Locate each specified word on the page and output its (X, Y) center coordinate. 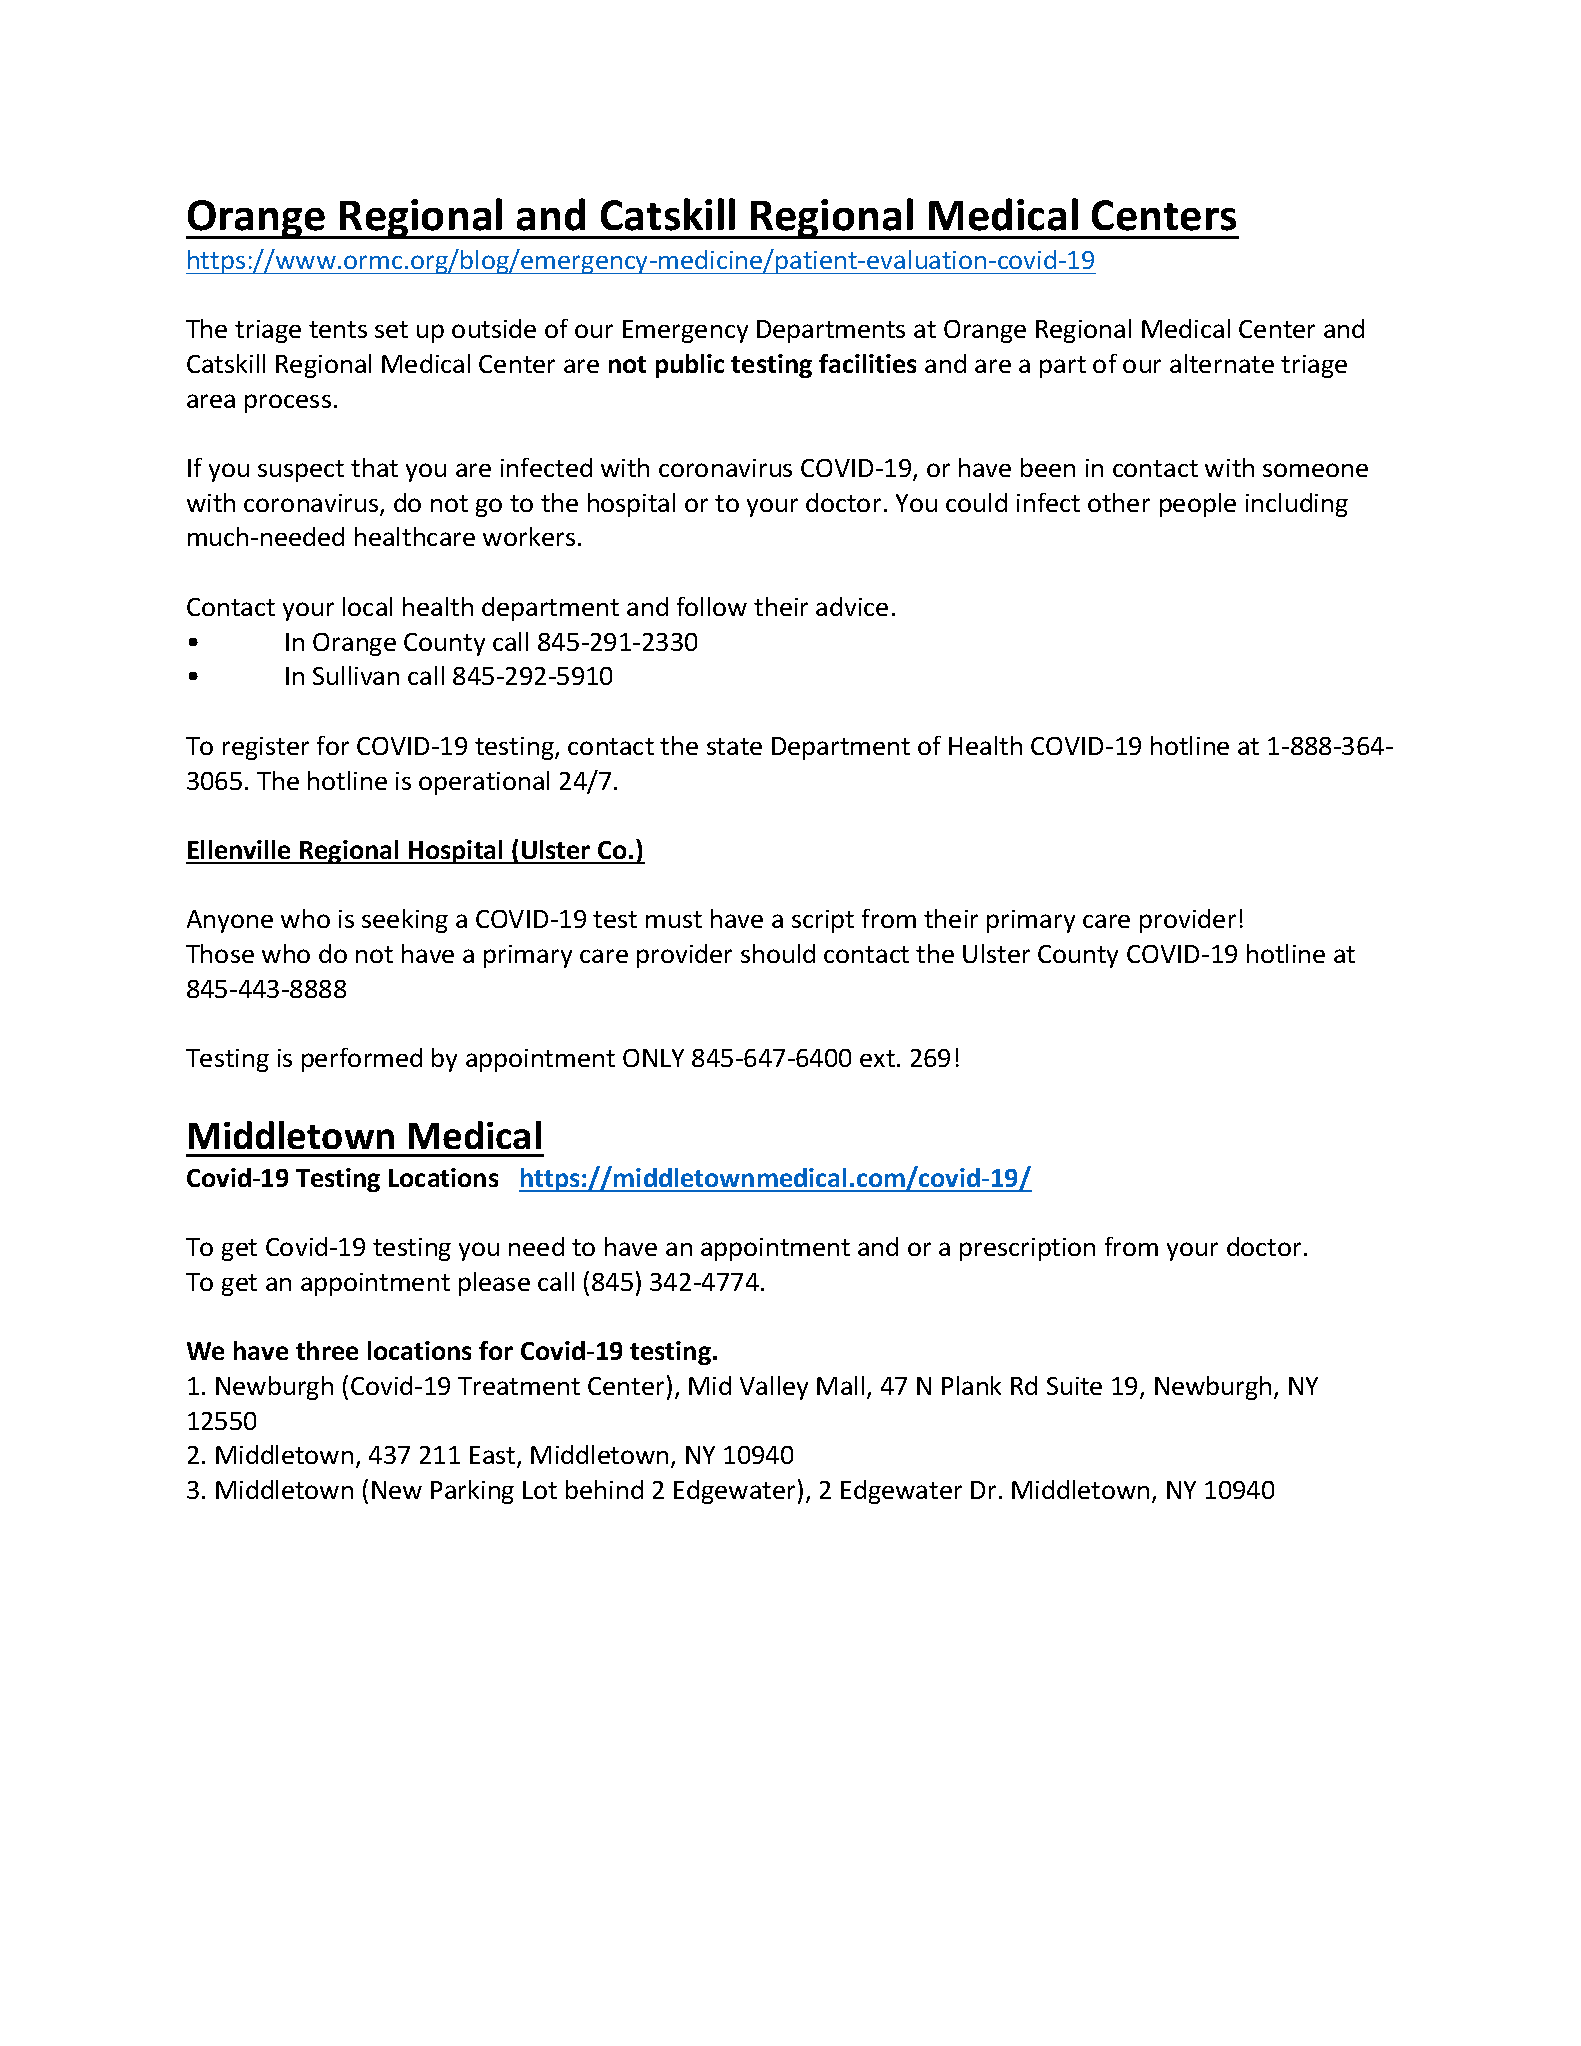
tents (338, 329)
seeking (405, 921)
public (690, 366)
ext (877, 1058)
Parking (472, 1492)
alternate (1222, 363)
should (778, 953)
